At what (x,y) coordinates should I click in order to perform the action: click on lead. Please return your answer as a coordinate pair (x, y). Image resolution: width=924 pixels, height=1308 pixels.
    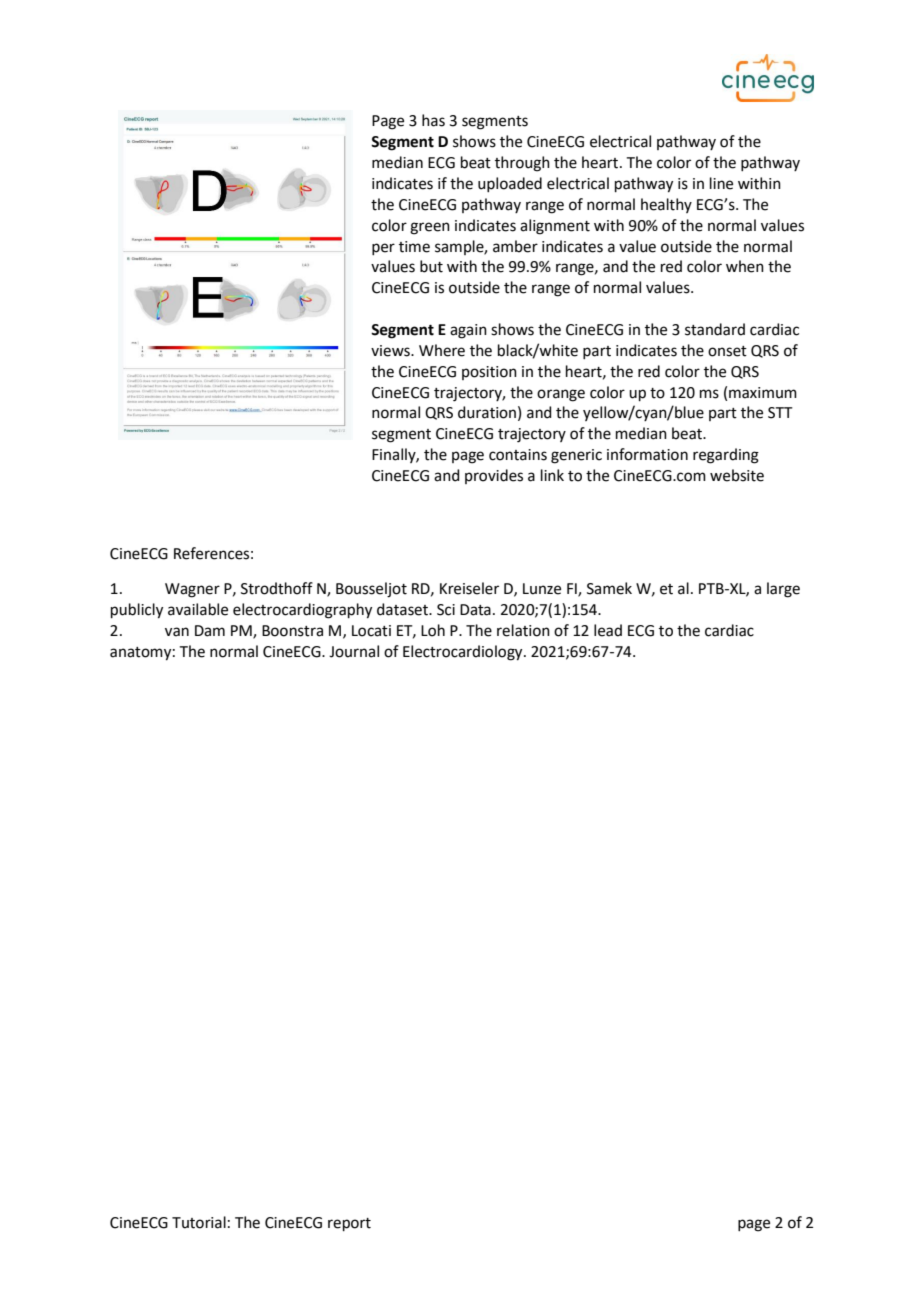
    Looking at the image, I should click on (608, 630).
